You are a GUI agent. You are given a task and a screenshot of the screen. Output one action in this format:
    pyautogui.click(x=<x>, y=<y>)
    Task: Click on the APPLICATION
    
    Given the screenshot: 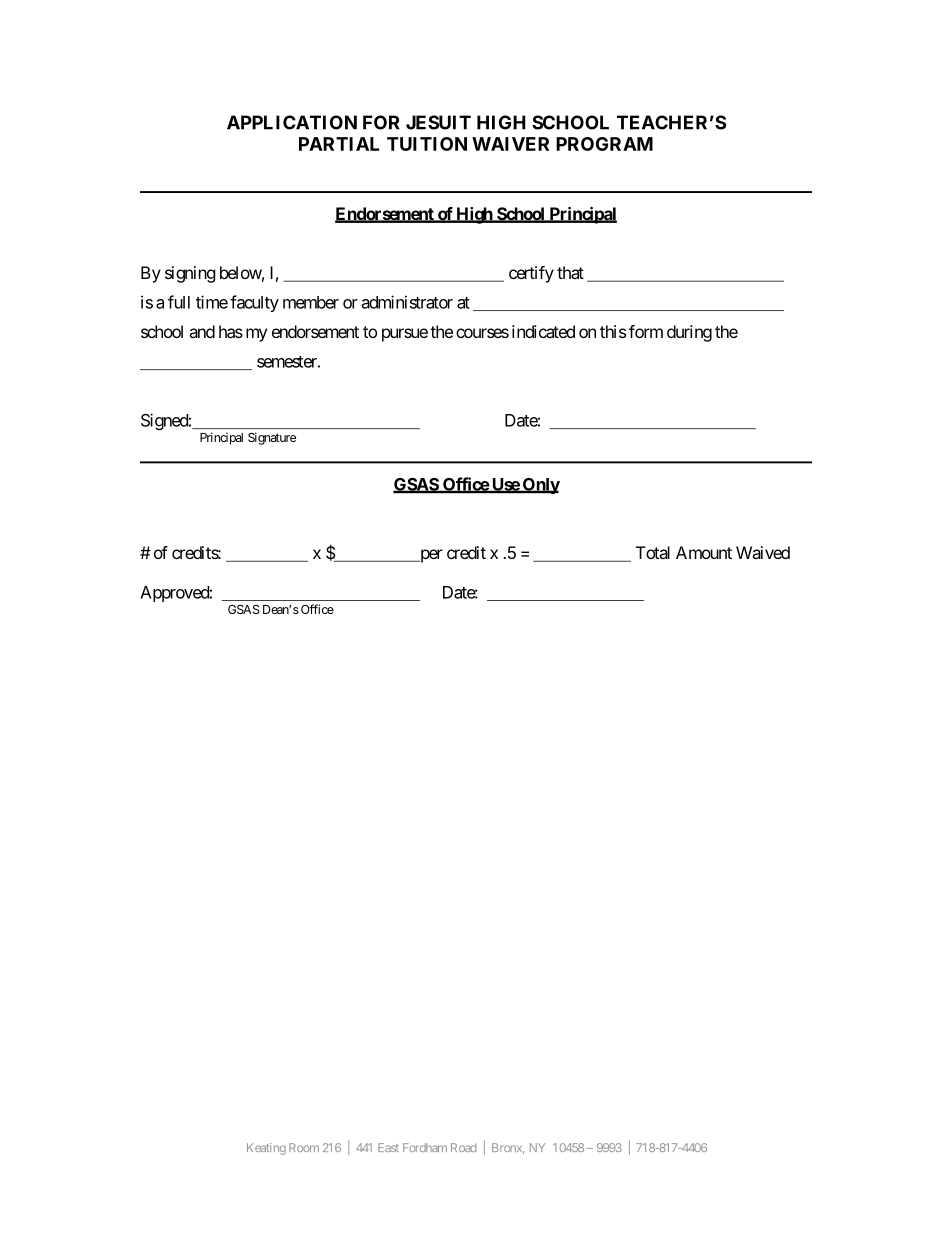 What is the action you would take?
    pyautogui.click(x=292, y=122)
